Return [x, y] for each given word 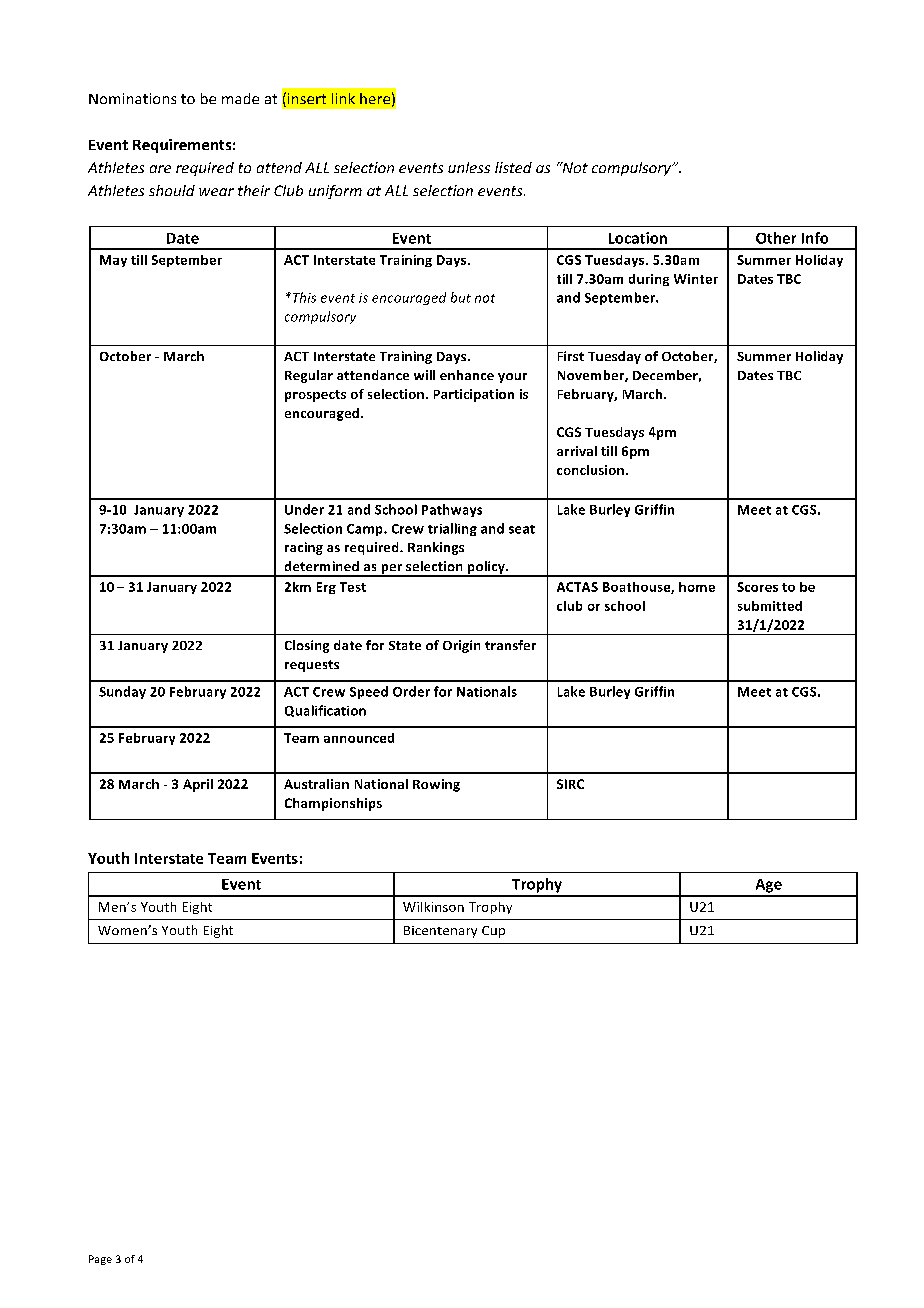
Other [776, 238]
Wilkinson [433, 907]
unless [469, 167]
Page [100, 1260]
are [160, 169]
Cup [493, 932]
